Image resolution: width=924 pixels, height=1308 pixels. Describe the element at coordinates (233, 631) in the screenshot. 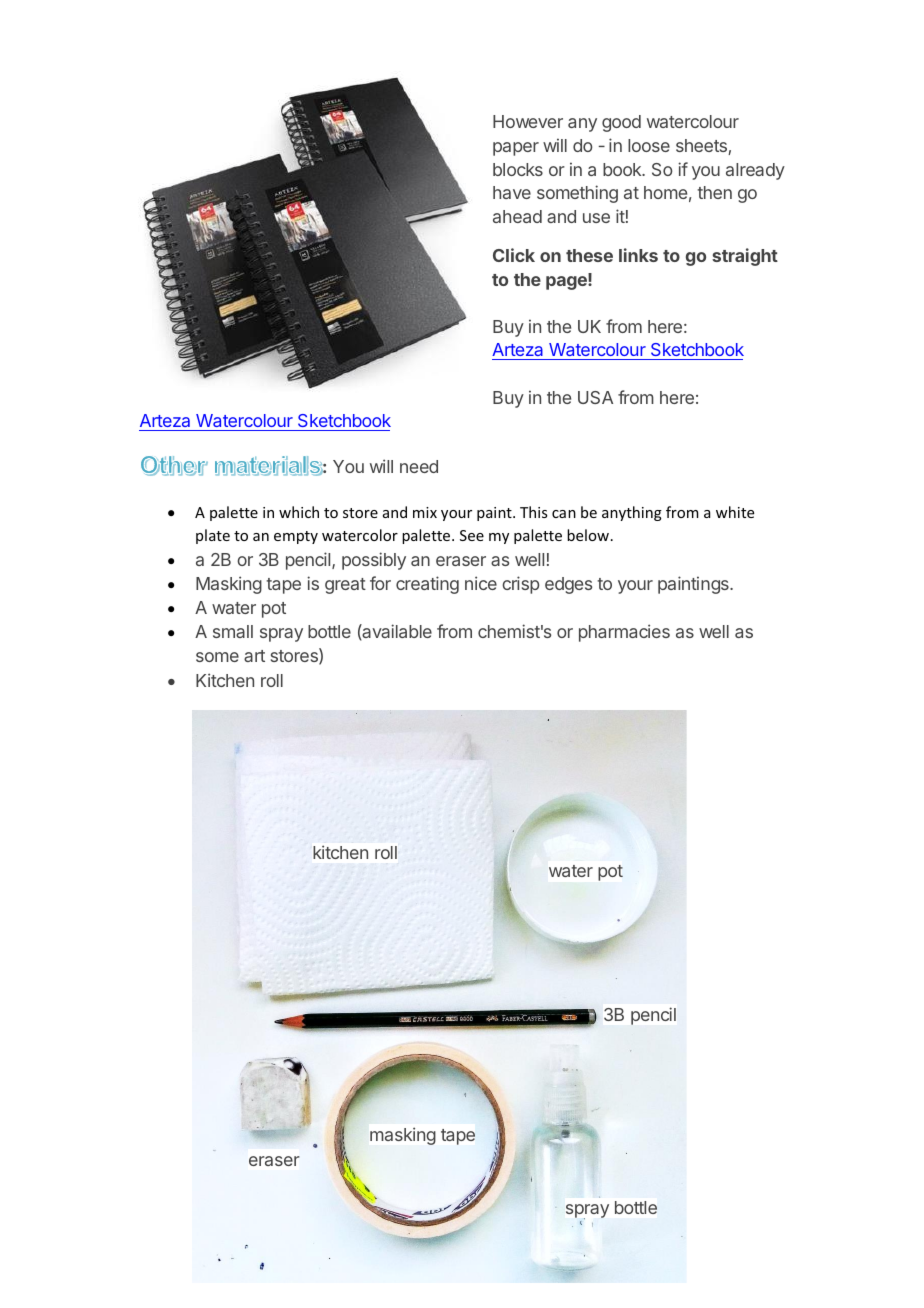

I see `small` at that location.
